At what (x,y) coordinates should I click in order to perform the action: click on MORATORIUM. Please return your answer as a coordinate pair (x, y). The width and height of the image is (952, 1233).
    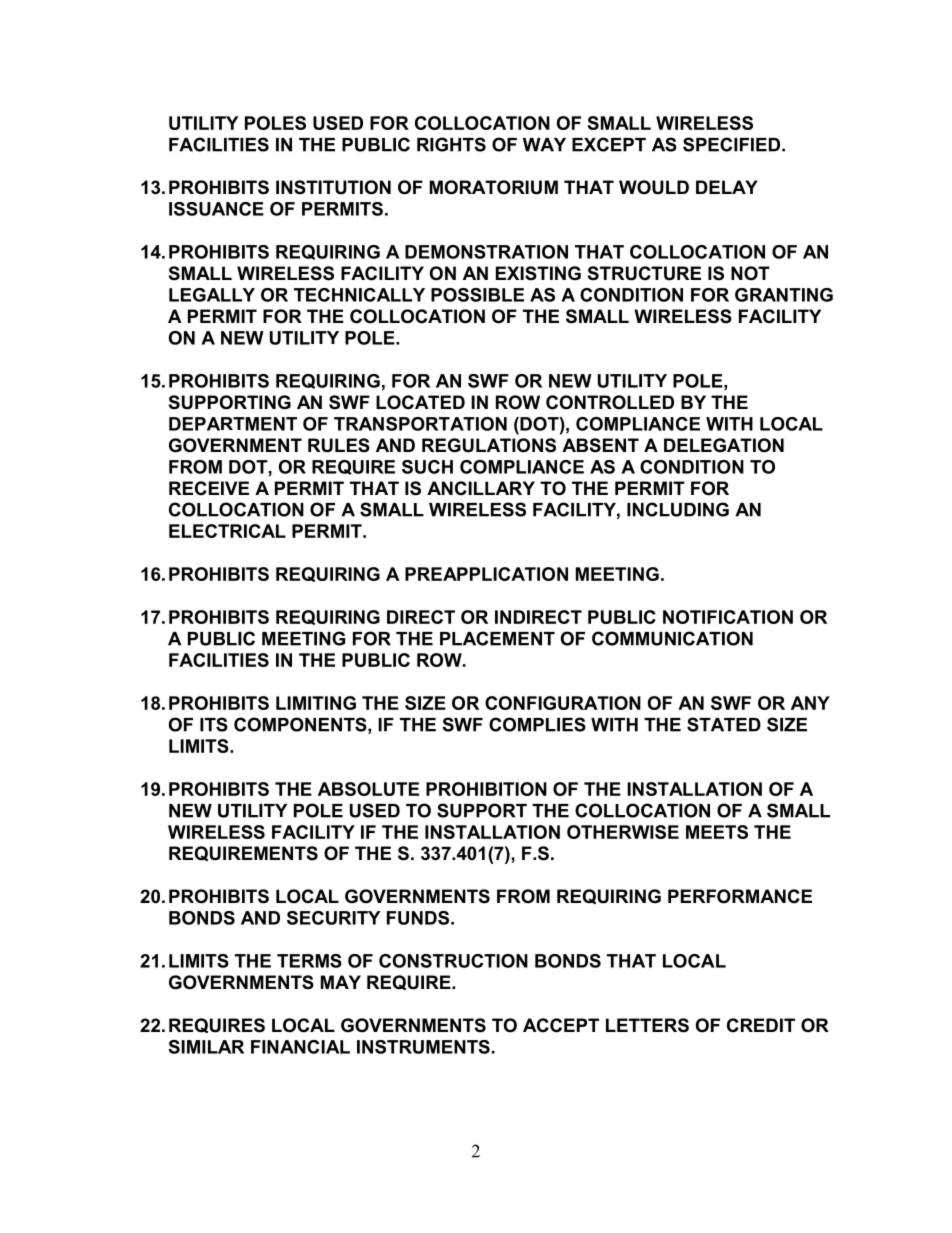
    Looking at the image, I should click on (494, 187).
